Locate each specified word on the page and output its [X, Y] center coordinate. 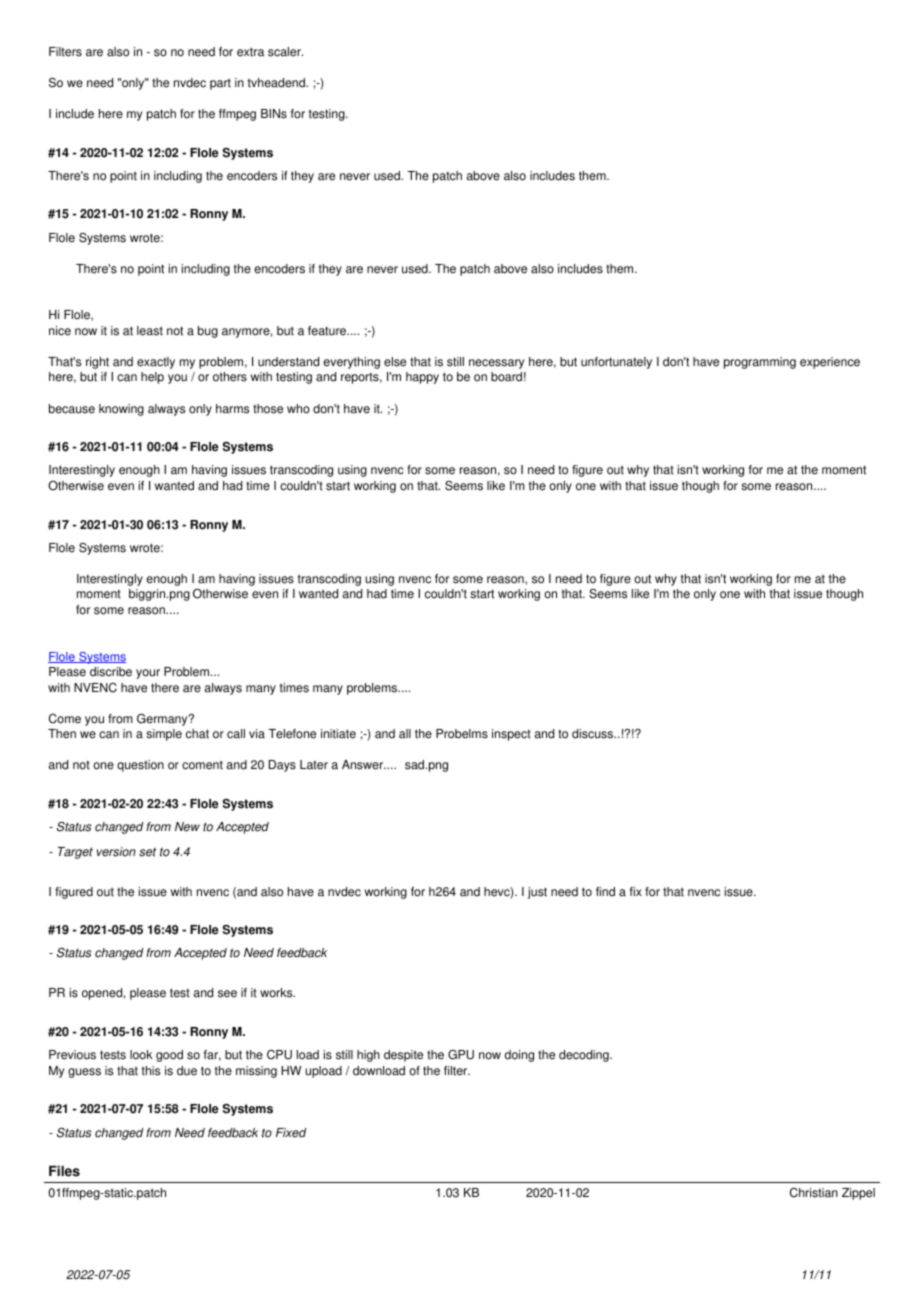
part [220, 84]
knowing [121, 410]
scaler [285, 52]
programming [760, 363]
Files [64, 1171]
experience [830, 363]
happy [422, 378]
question [140, 766]
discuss [594, 734]
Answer [363, 765]
